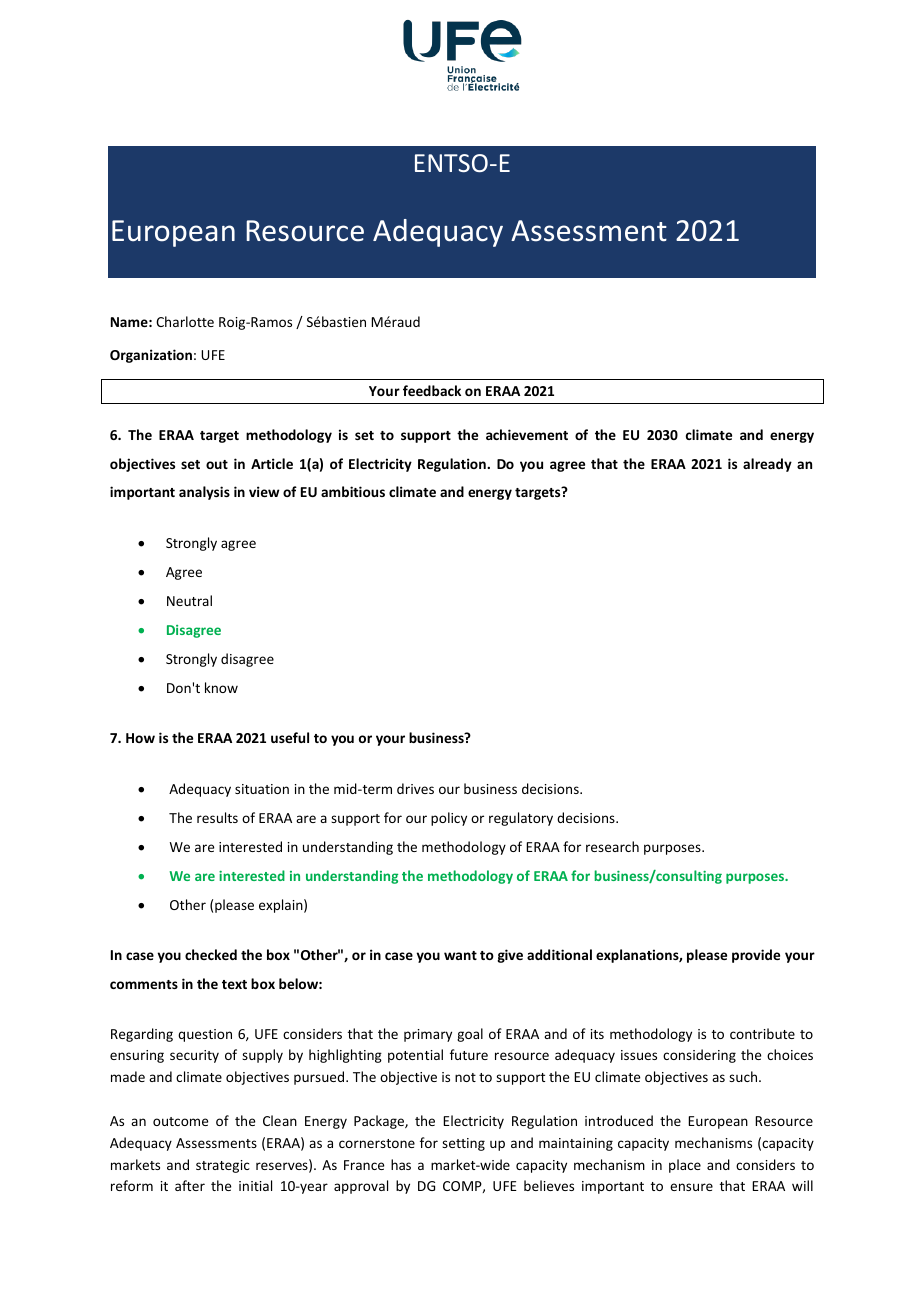 Image resolution: width=924 pixels, height=1308 pixels. What do you see at coordinates (612, 846) in the screenshot?
I see `research` at bounding box center [612, 846].
